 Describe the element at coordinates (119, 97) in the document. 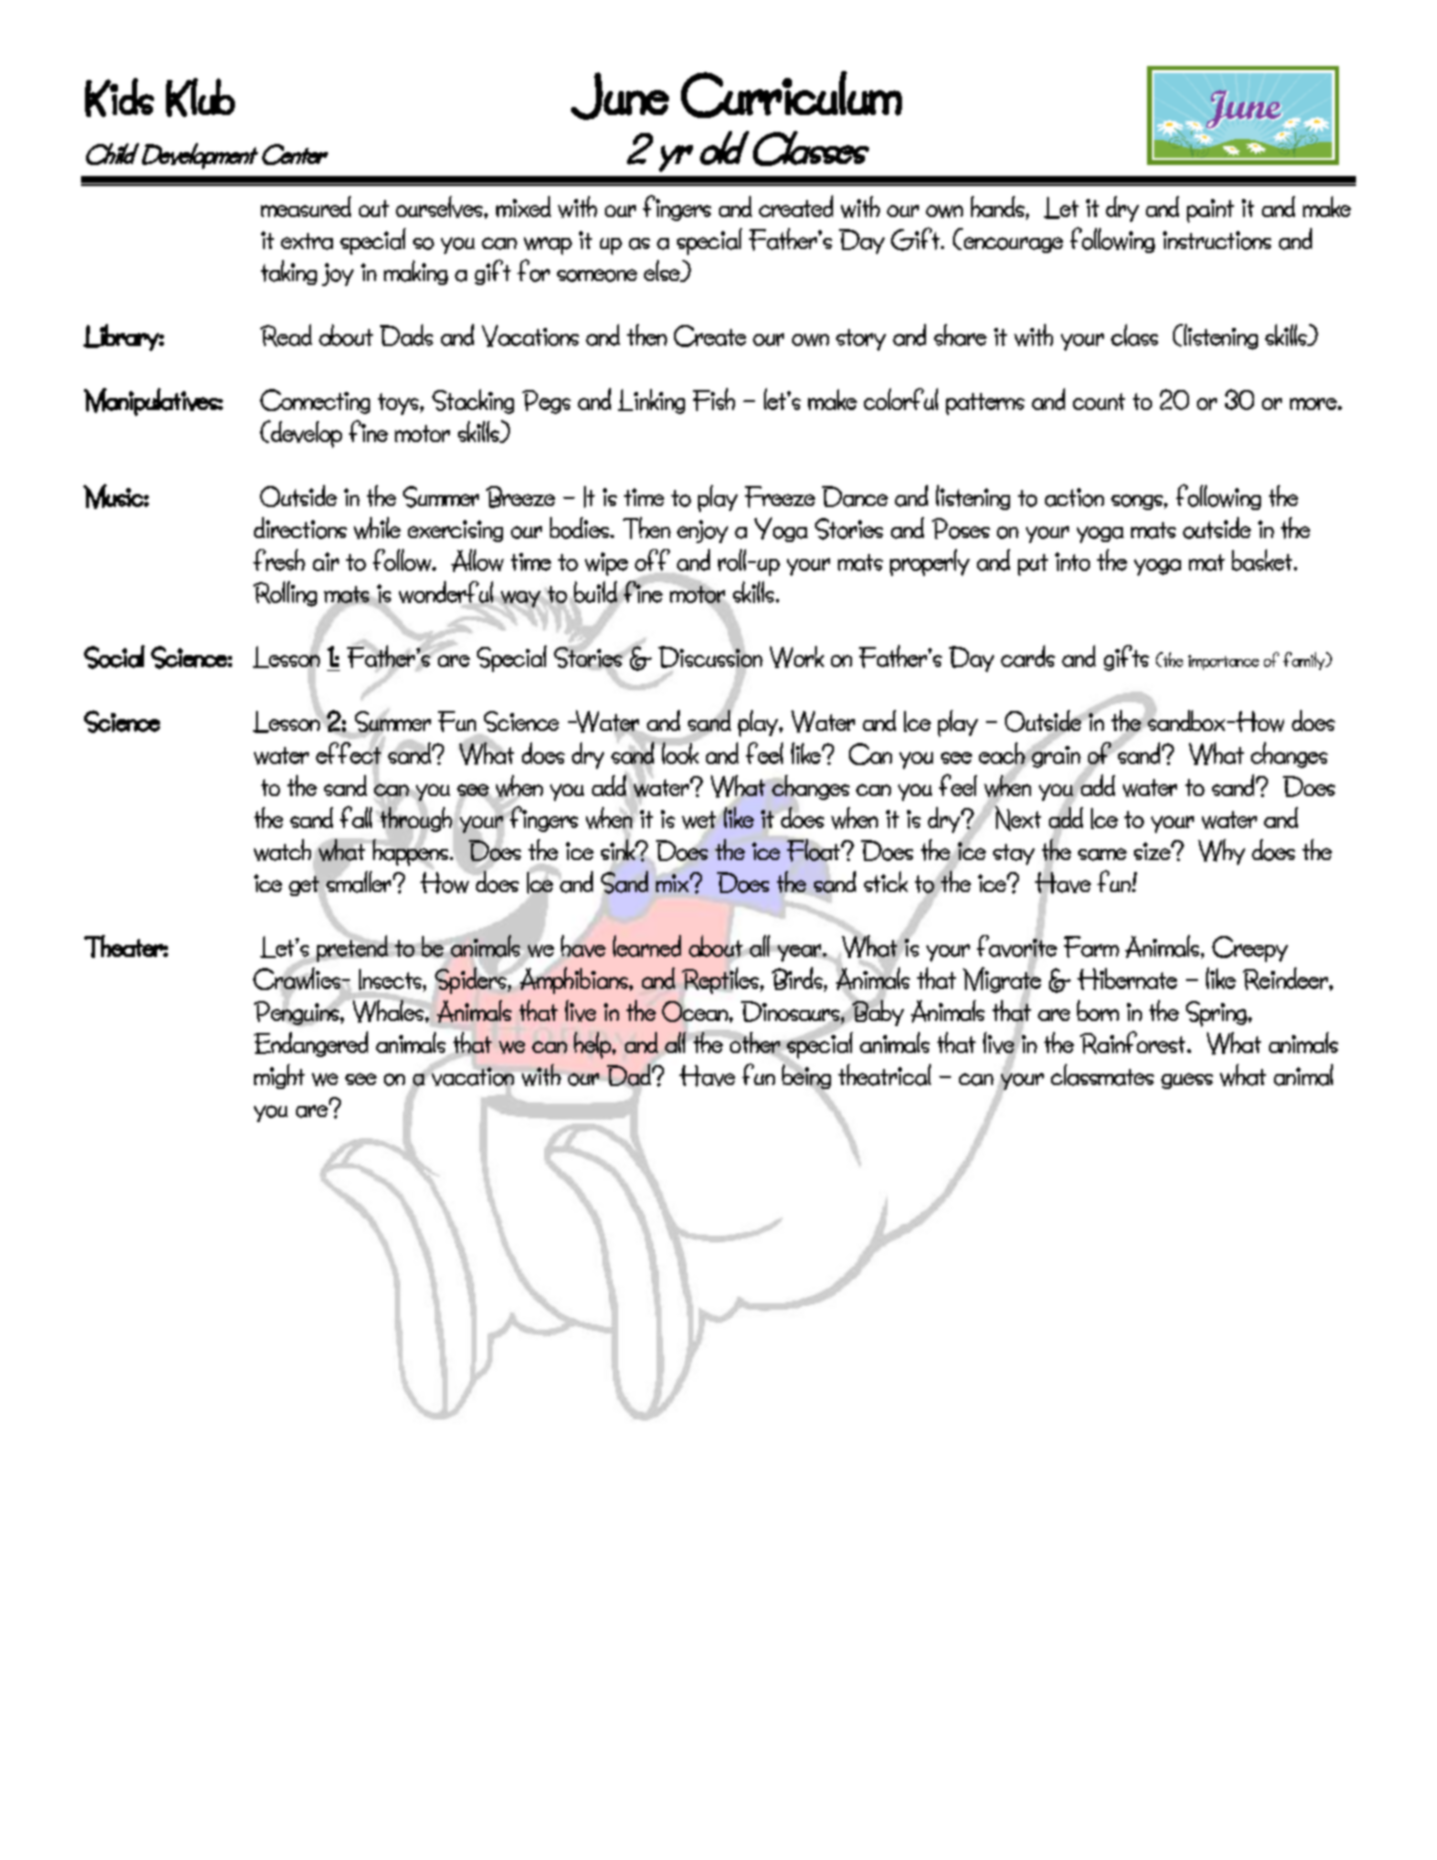

I see `Kids` at that location.
